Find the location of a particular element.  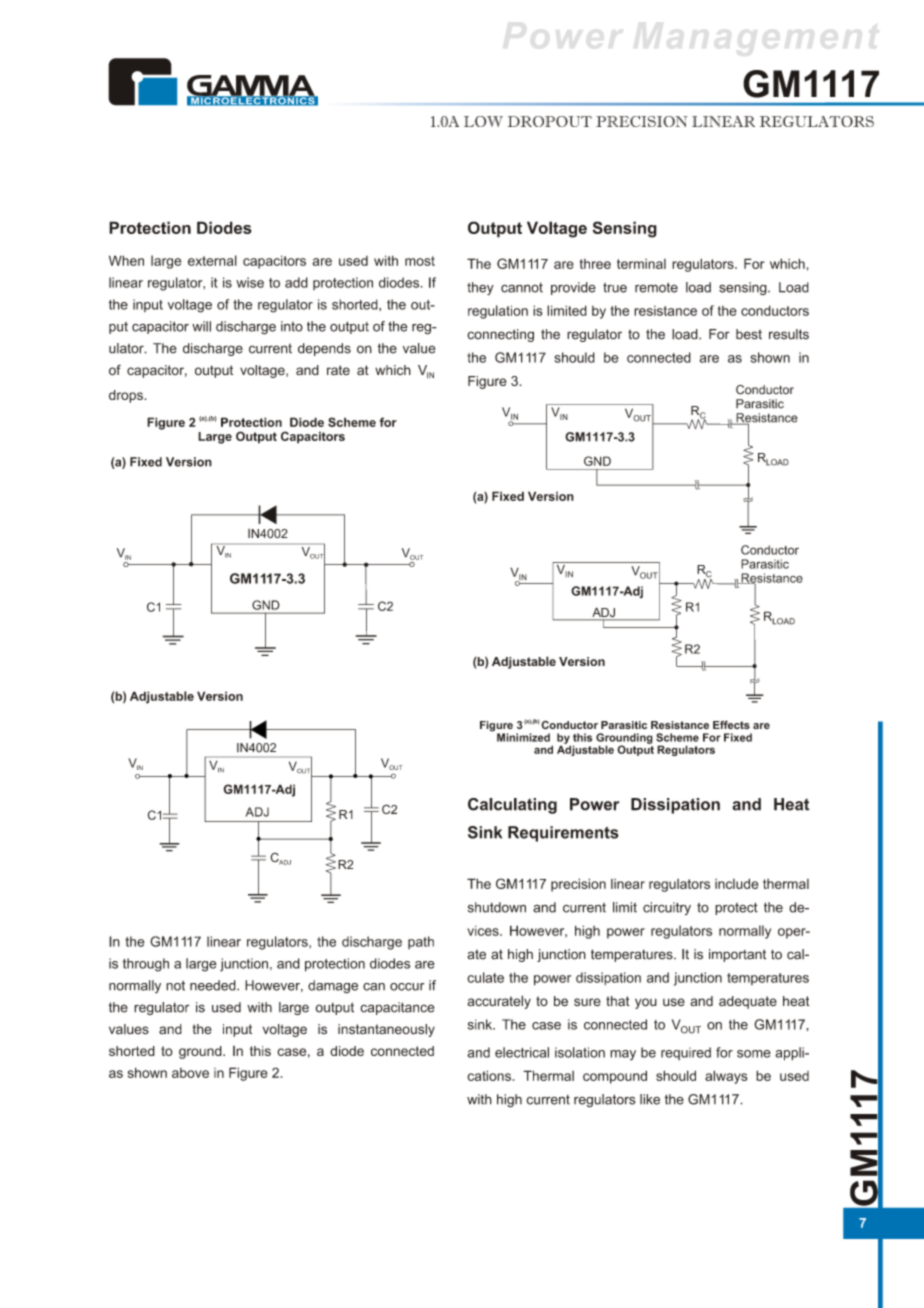

Effects is located at coordinates (731, 725).
